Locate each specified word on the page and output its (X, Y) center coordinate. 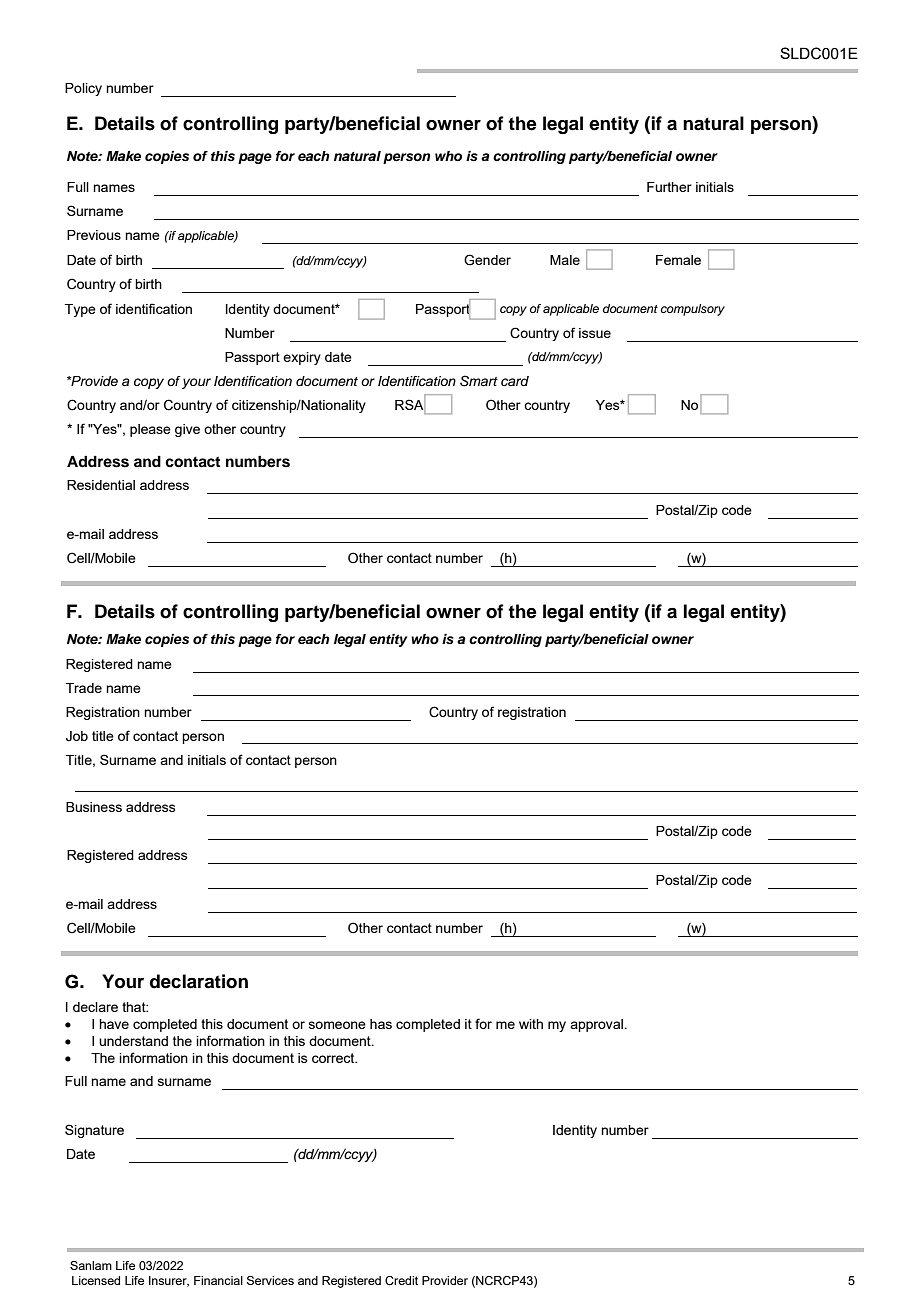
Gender (487, 260)
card (515, 381)
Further (669, 187)
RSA (410, 405)
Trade (84, 688)
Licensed (96, 1280)
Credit (401, 1280)
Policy (83, 89)
